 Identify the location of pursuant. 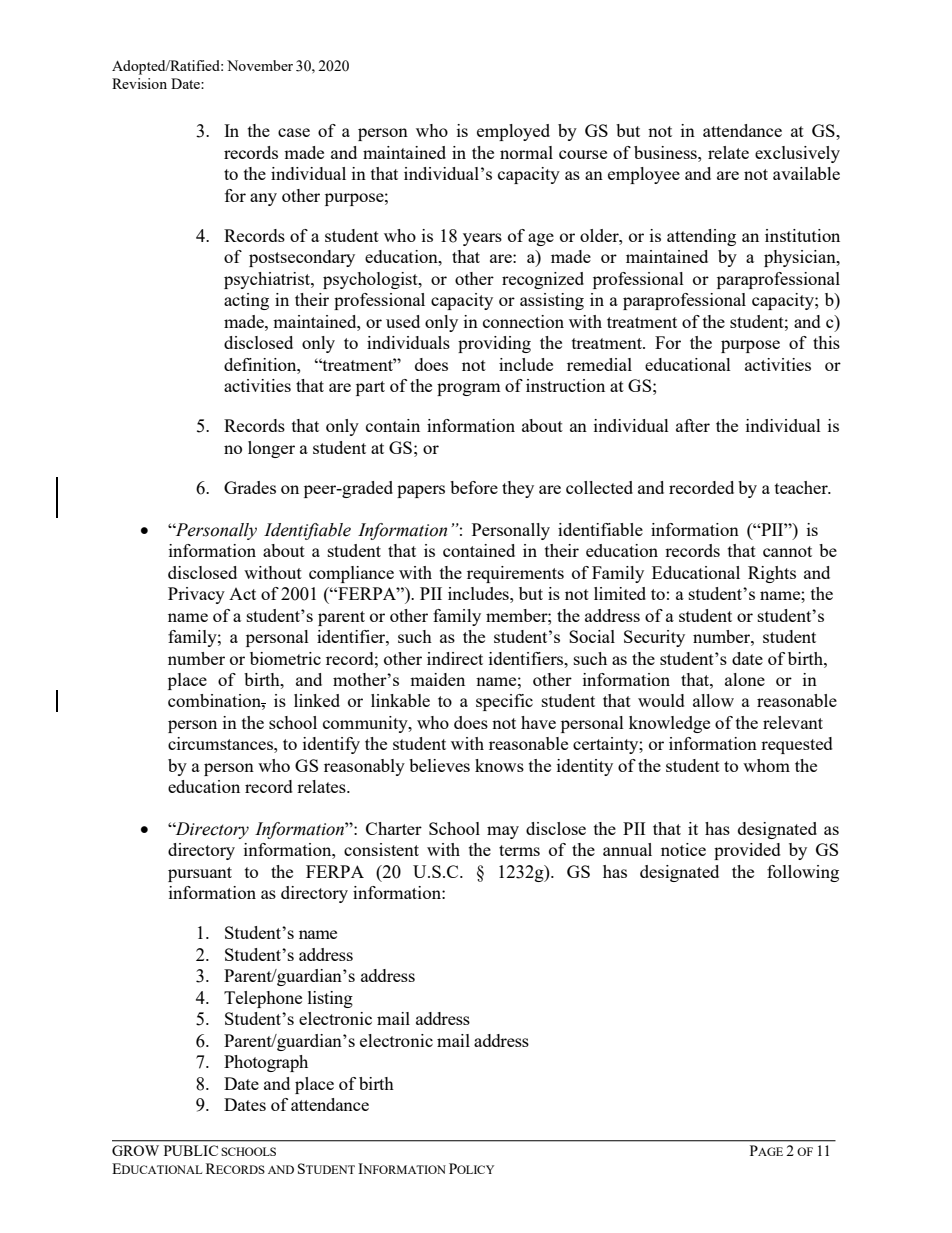
(200, 874).
